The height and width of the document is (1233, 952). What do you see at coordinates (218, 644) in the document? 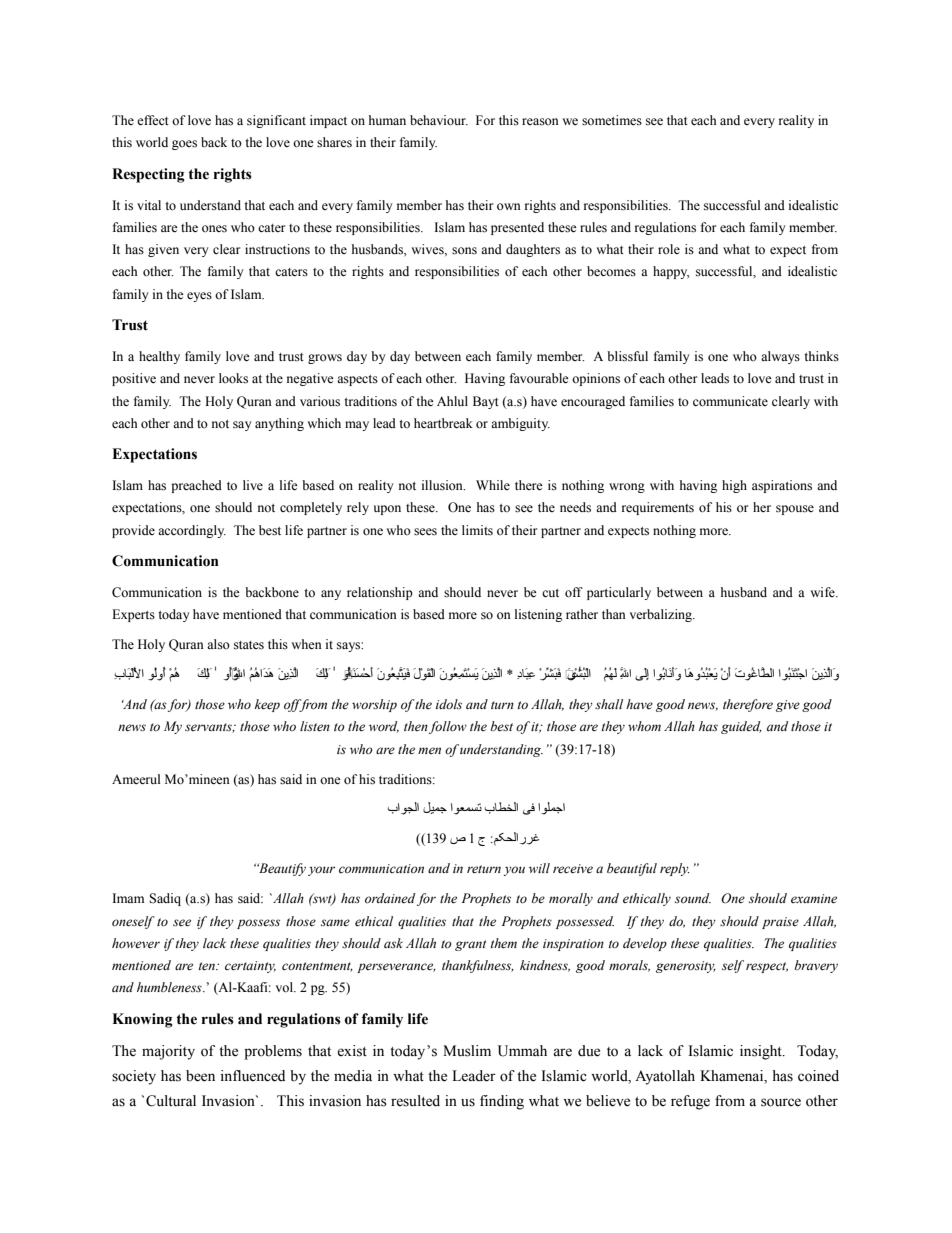
I see `also` at bounding box center [218, 644].
